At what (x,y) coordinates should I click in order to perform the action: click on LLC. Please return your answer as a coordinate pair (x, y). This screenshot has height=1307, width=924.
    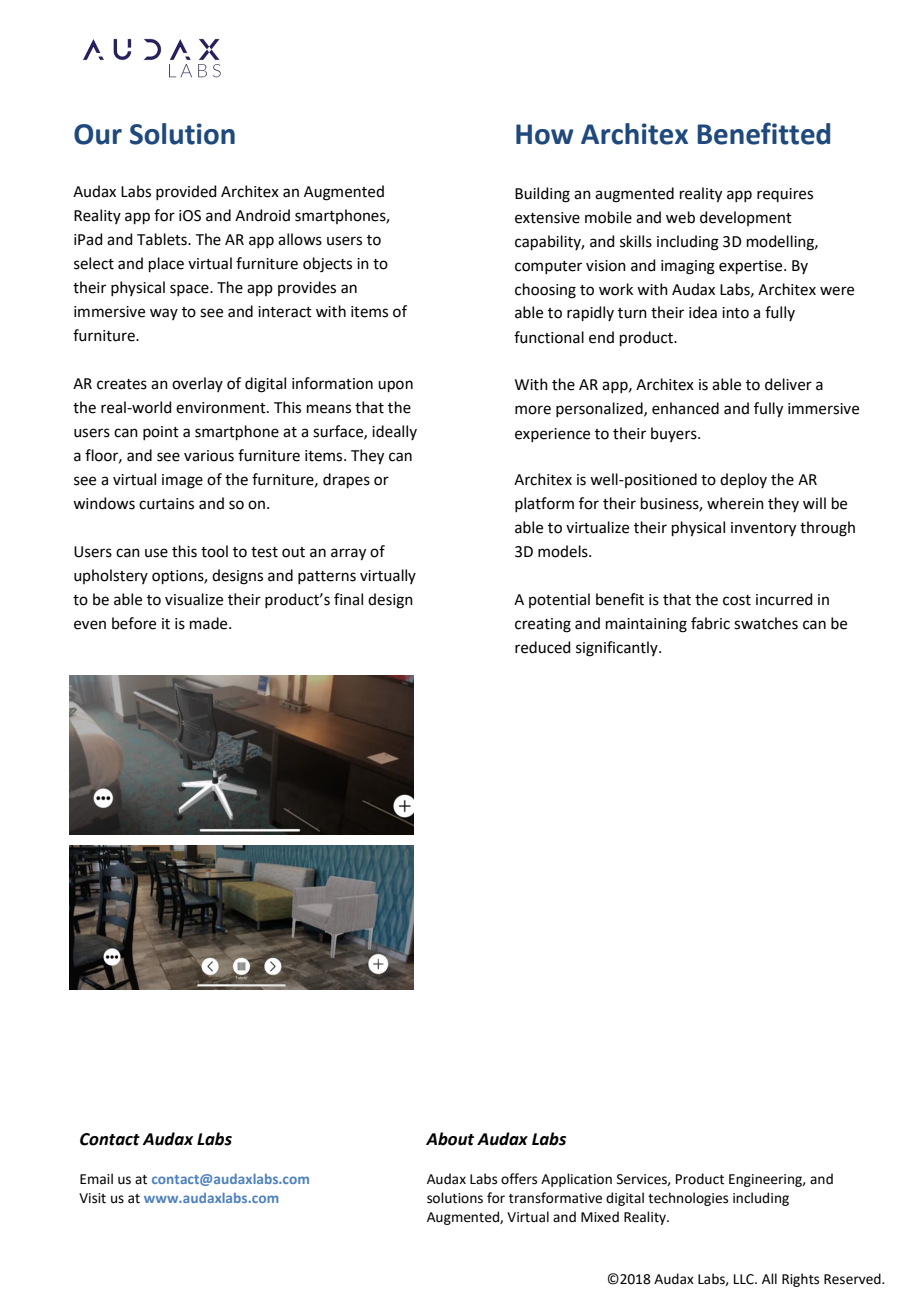
    Looking at the image, I should click on (745, 1279).
